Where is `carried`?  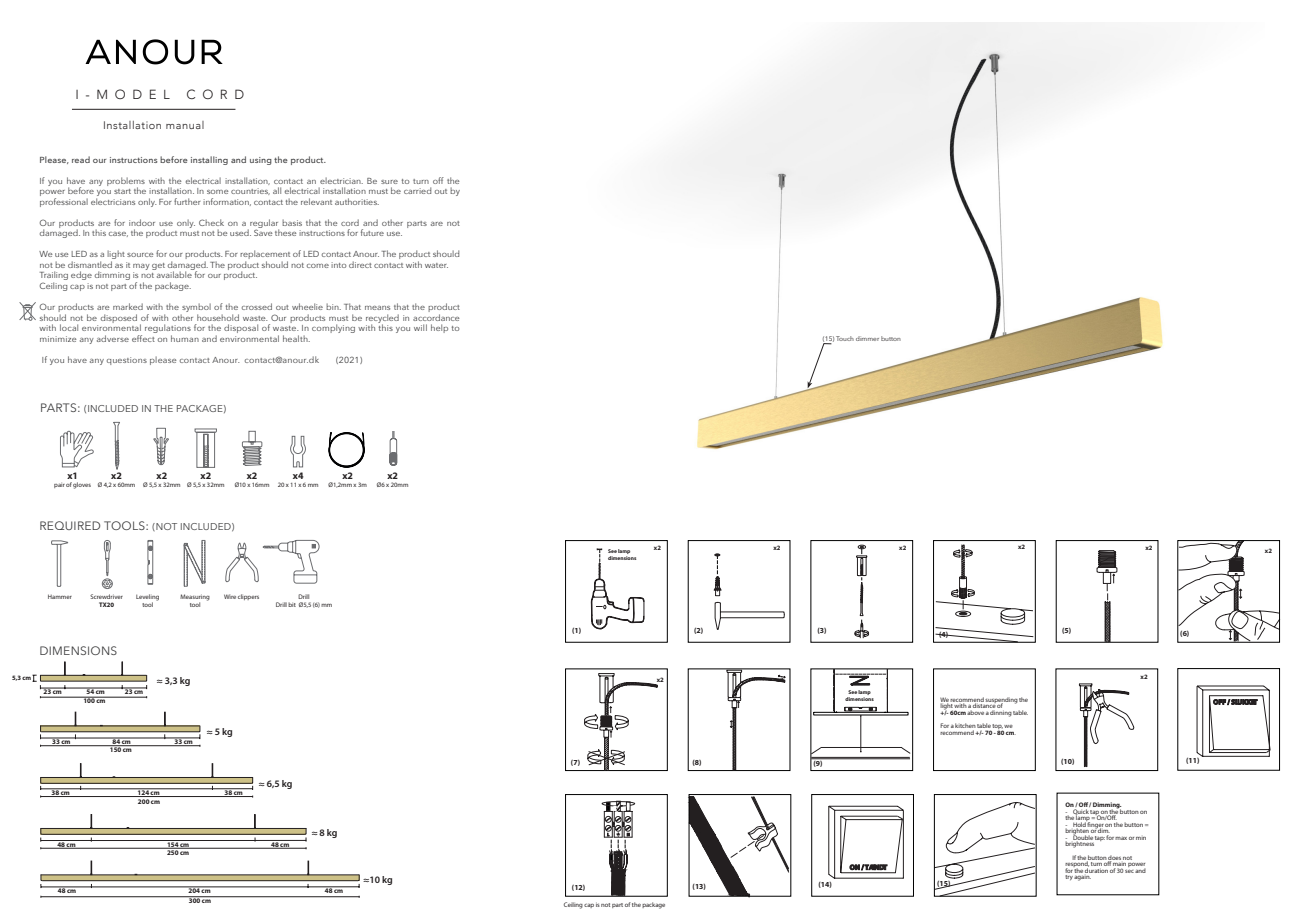
carried is located at coordinates (417, 190).
